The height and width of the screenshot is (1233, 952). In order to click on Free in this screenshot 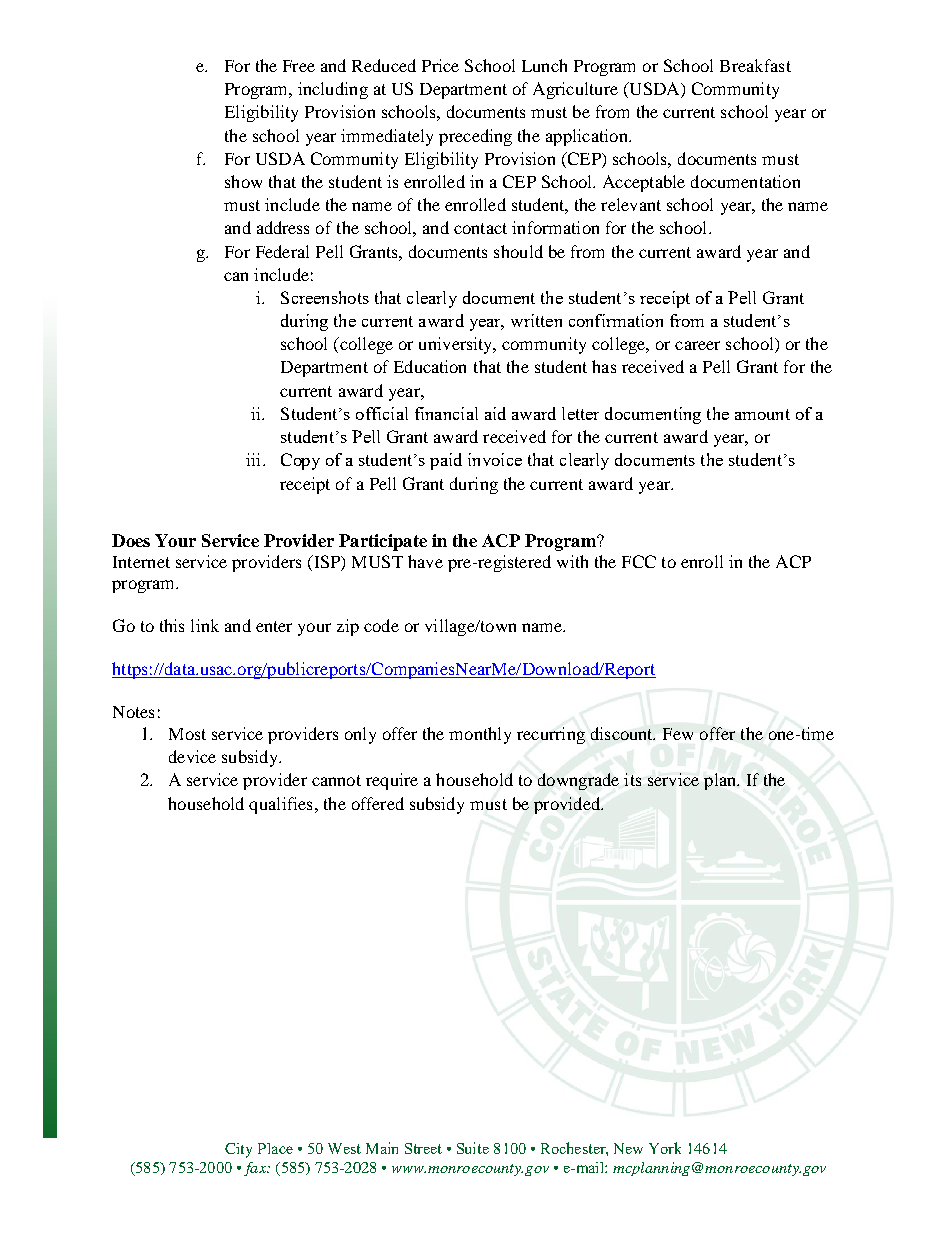, I will do `click(299, 66)`.
